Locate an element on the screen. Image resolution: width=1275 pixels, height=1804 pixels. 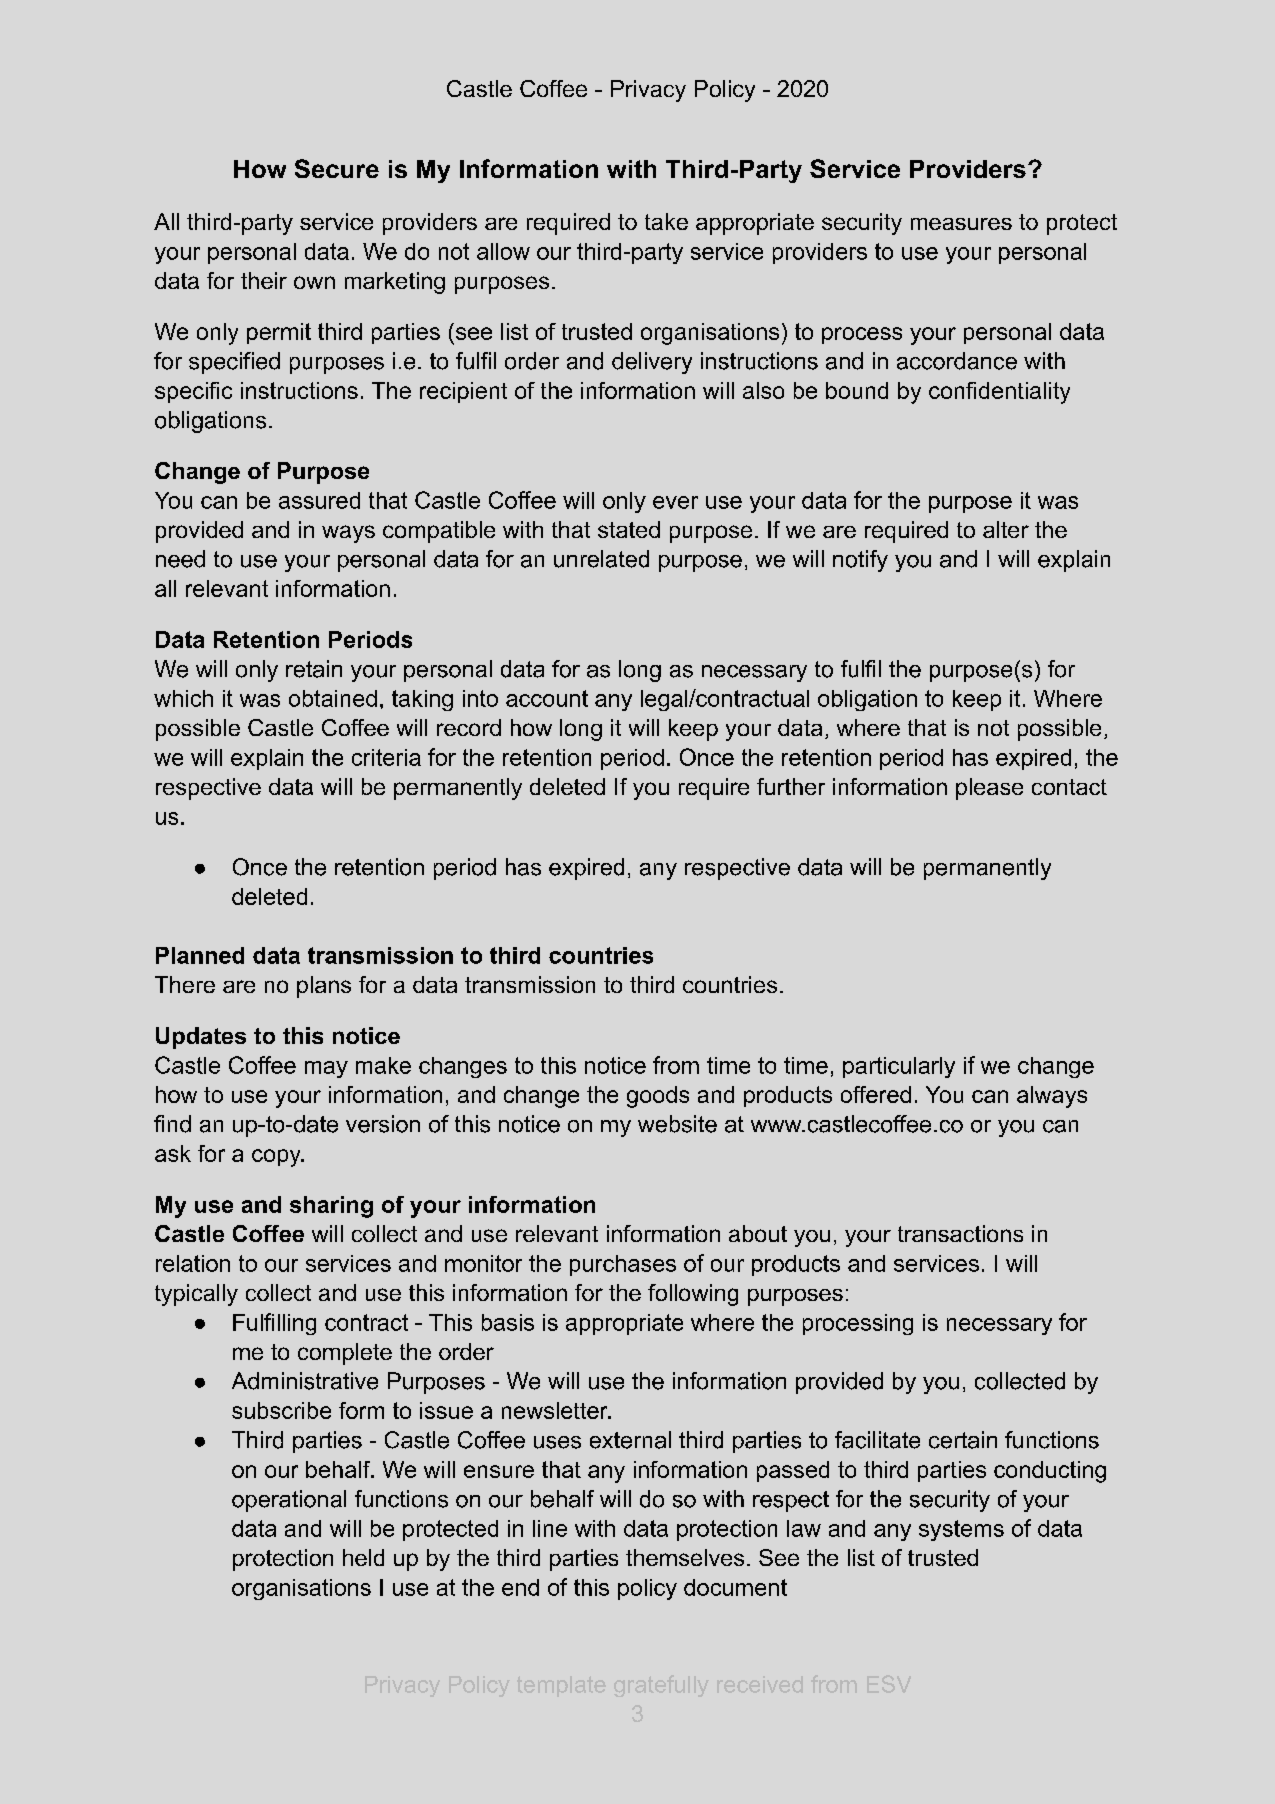
further is located at coordinates (791, 786).
